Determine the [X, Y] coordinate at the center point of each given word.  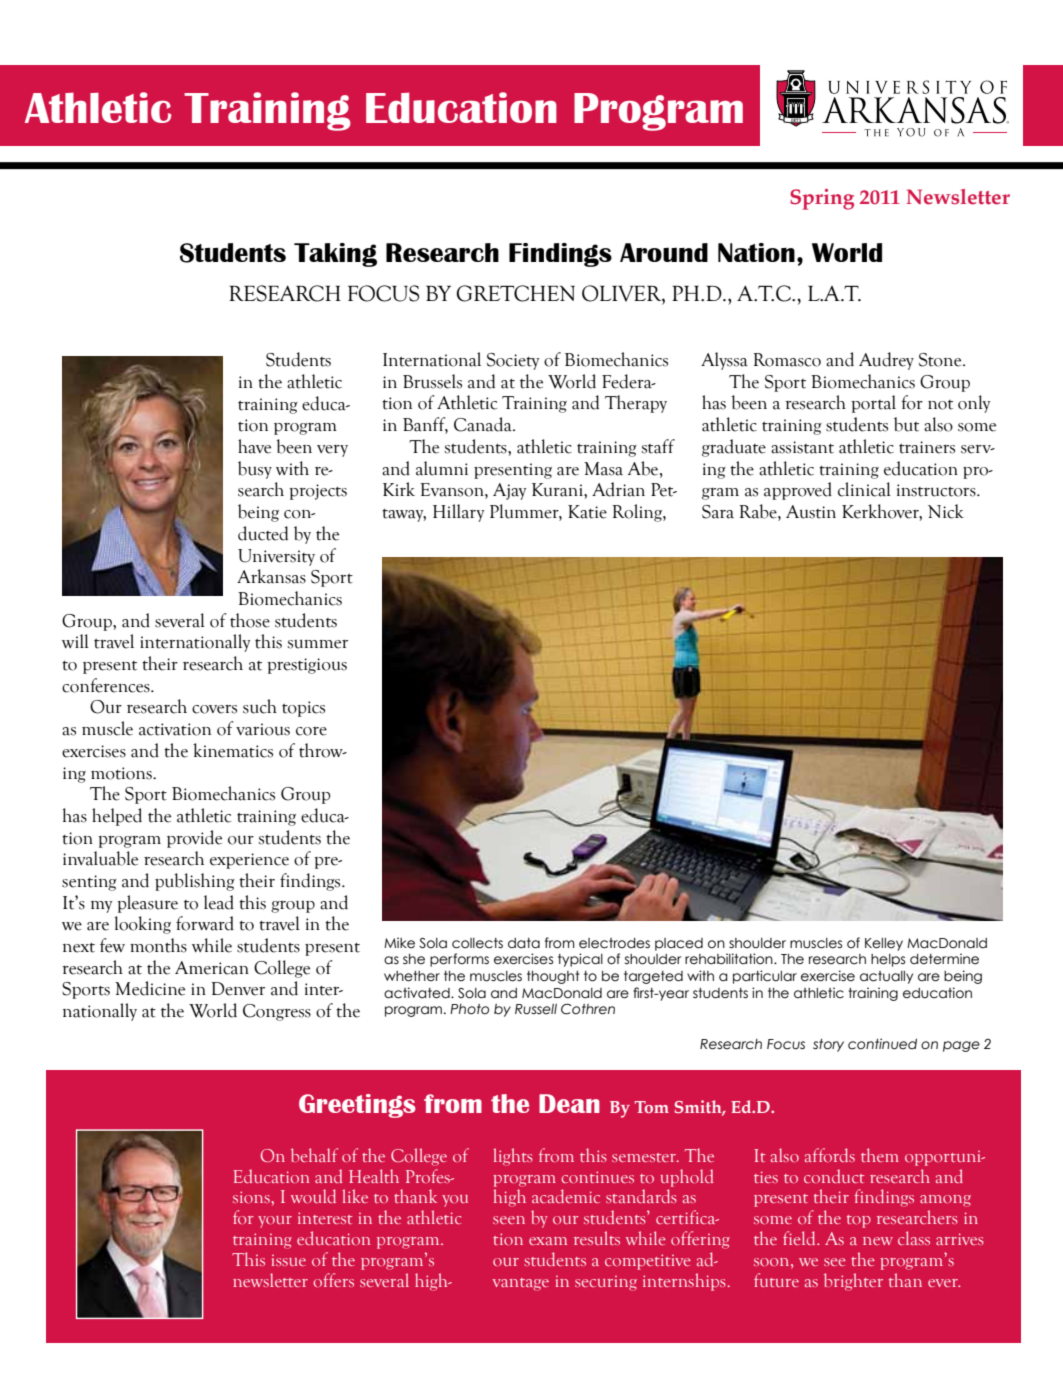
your [275, 1222]
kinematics [233, 750]
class [914, 1238]
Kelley [884, 944]
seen [509, 1220]
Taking [335, 255]
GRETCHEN [515, 293]
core [311, 731]
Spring [822, 199]
